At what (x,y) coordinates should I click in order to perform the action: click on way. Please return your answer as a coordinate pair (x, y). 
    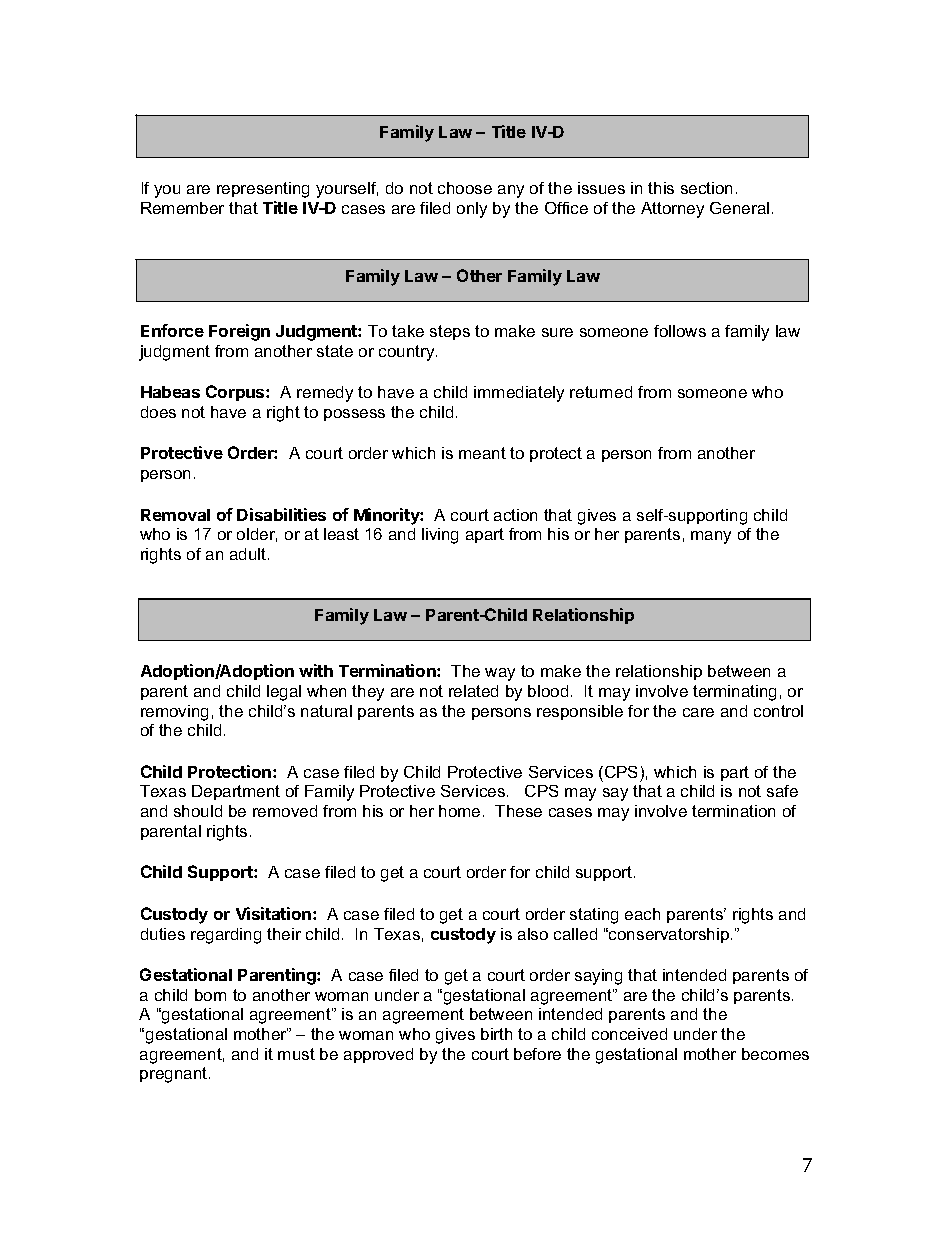
    Looking at the image, I should click on (500, 674).
